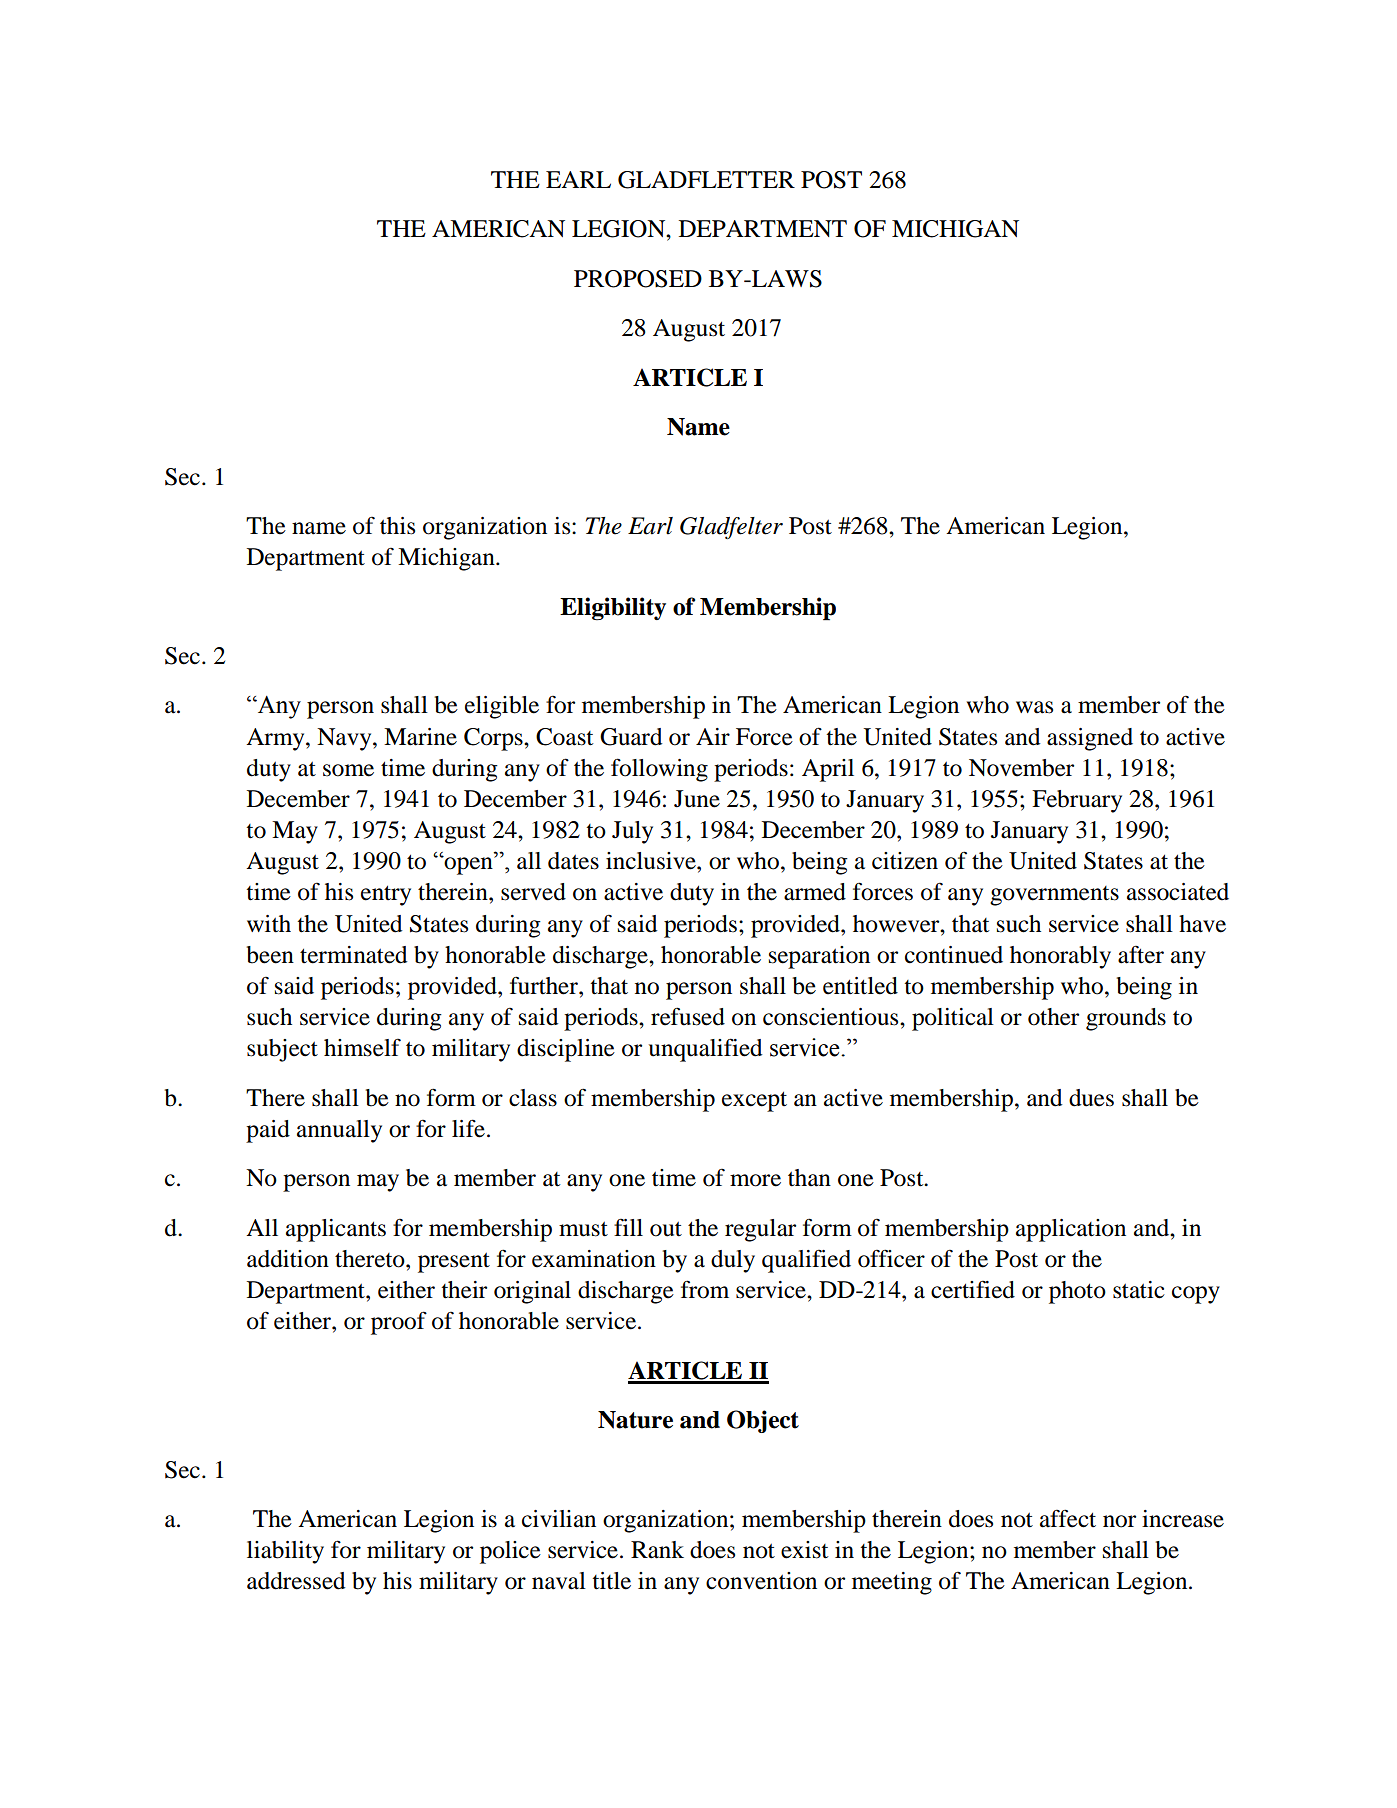  I want to click on liability, so click(285, 1552).
